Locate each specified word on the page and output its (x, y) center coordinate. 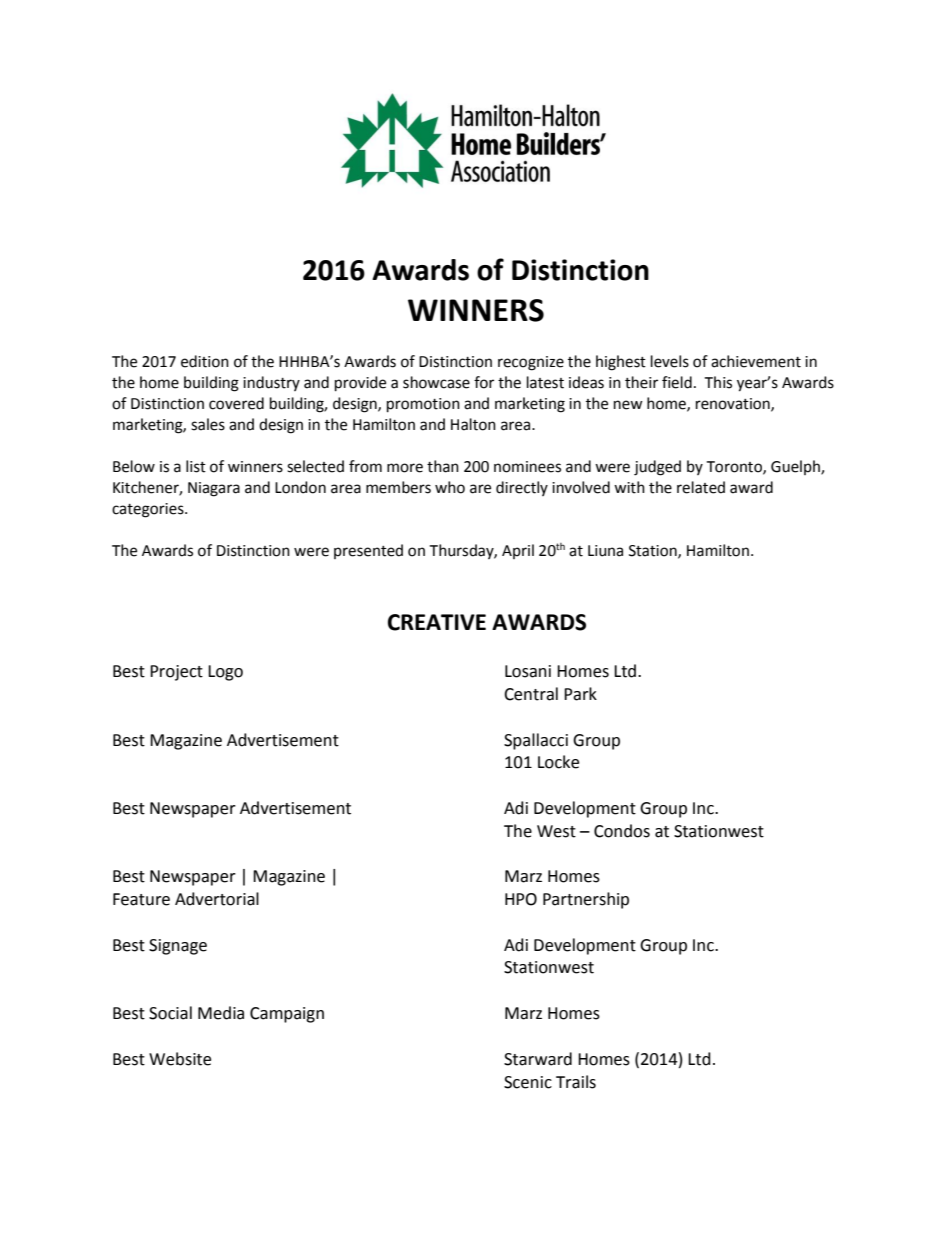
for (484, 382)
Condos (622, 831)
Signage (178, 947)
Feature (141, 899)
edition (205, 361)
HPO (521, 899)
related (701, 487)
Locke (558, 762)
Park (580, 694)
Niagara (214, 489)
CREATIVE (437, 622)
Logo (225, 673)
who (450, 487)
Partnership (586, 900)
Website (180, 1059)
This (718, 382)
